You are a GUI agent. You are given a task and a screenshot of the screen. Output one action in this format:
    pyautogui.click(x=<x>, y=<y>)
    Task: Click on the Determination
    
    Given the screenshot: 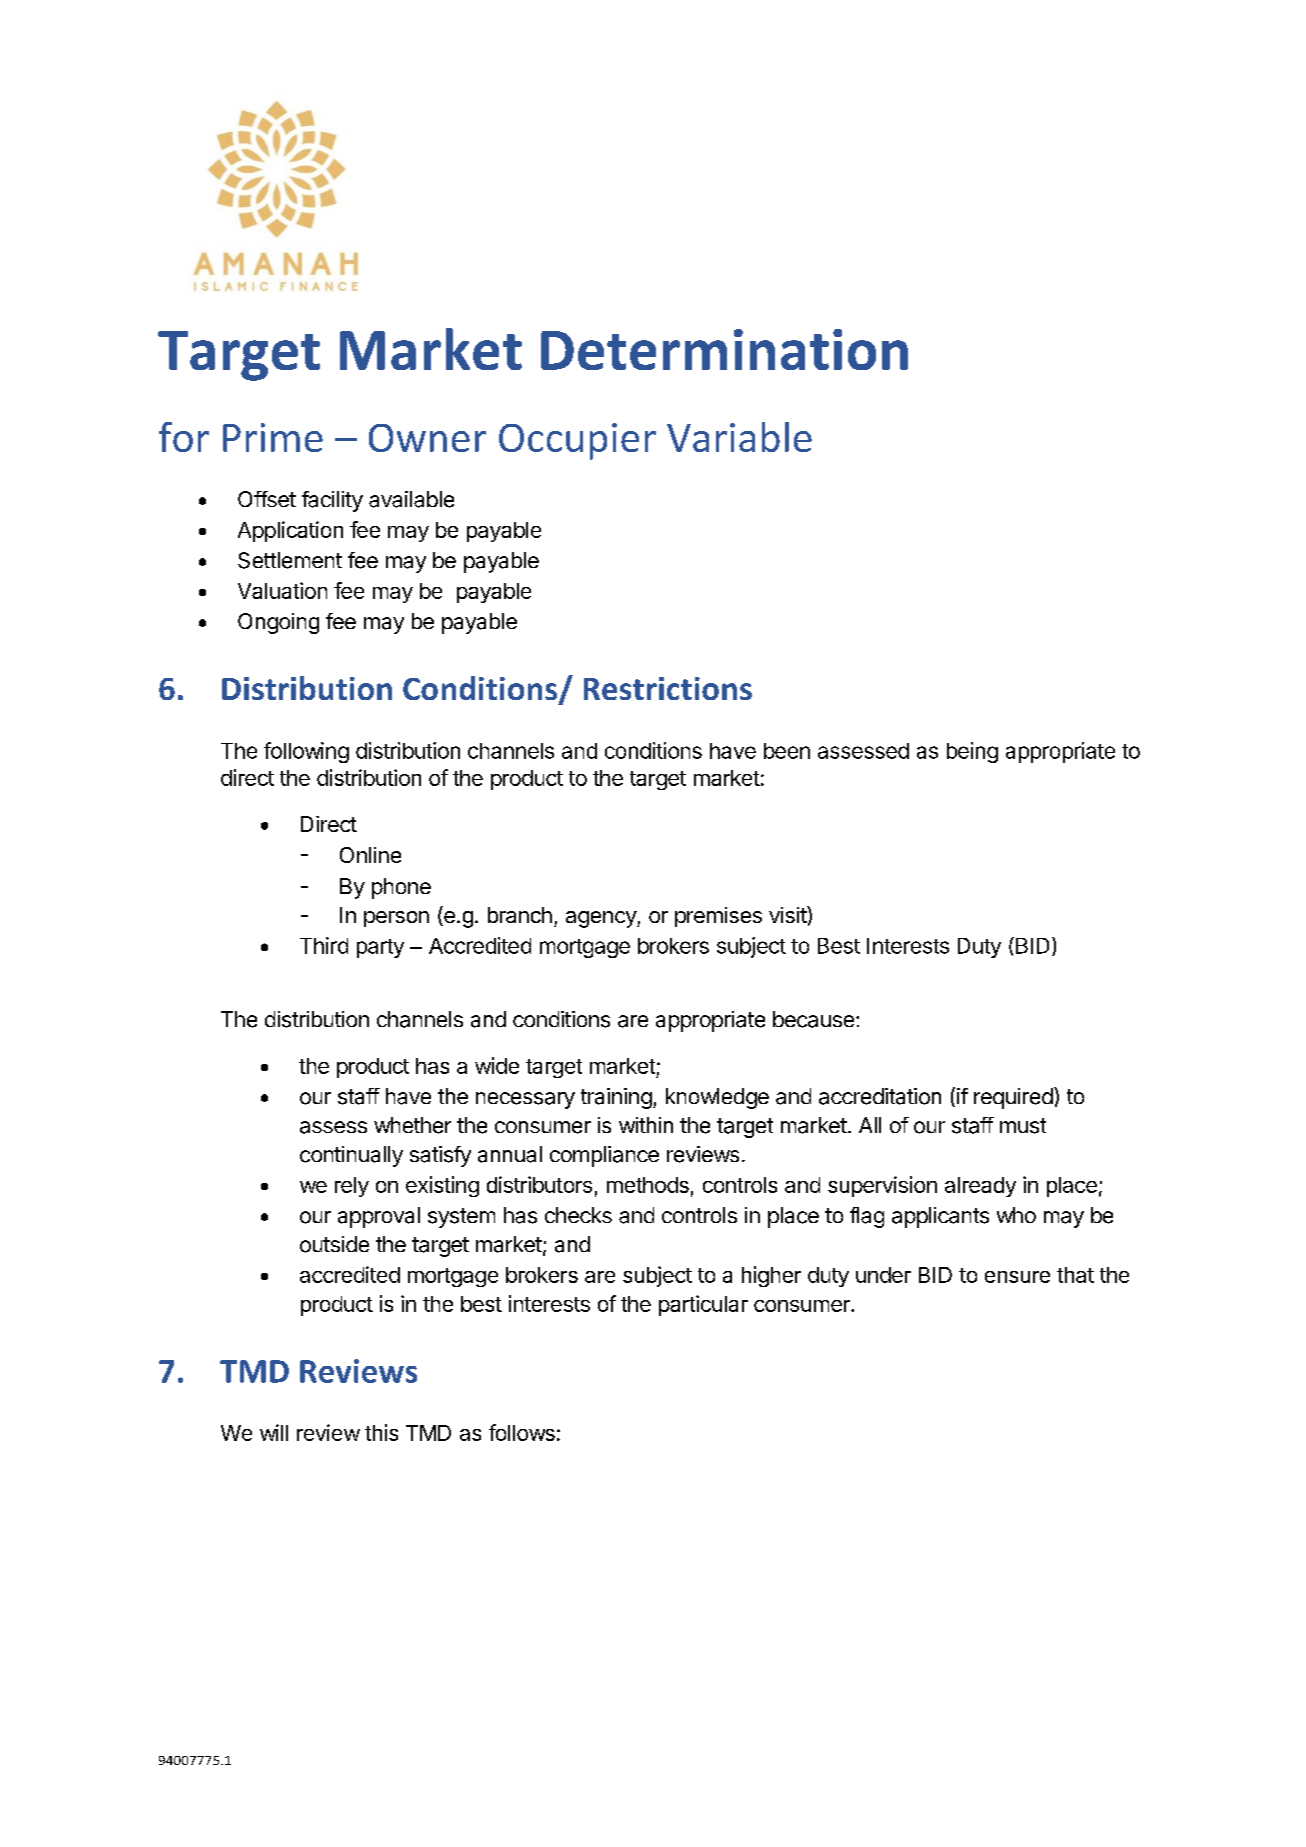 What is the action you would take?
    pyautogui.click(x=724, y=349)
